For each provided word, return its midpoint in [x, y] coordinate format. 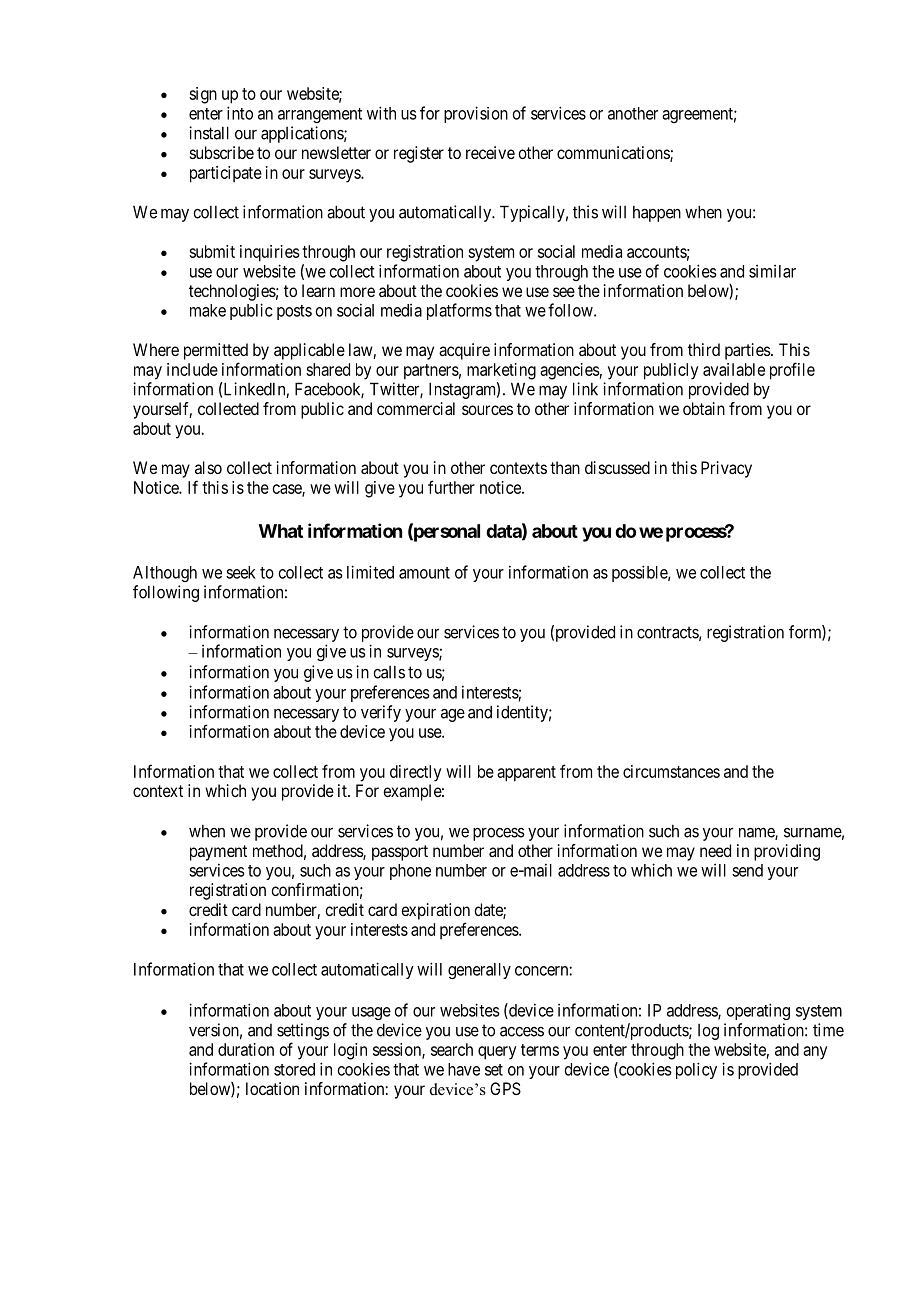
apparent [526, 774]
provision [476, 114]
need [715, 850]
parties [748, 351]
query [497, 1053]
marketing [501, 371]
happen [657, 214]
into [240, 113]
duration [246, 1049]
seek [241, 572]
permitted [216, 351]
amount [424, 573]
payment [218, 853]
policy [696, 1070]
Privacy [726, 469]
